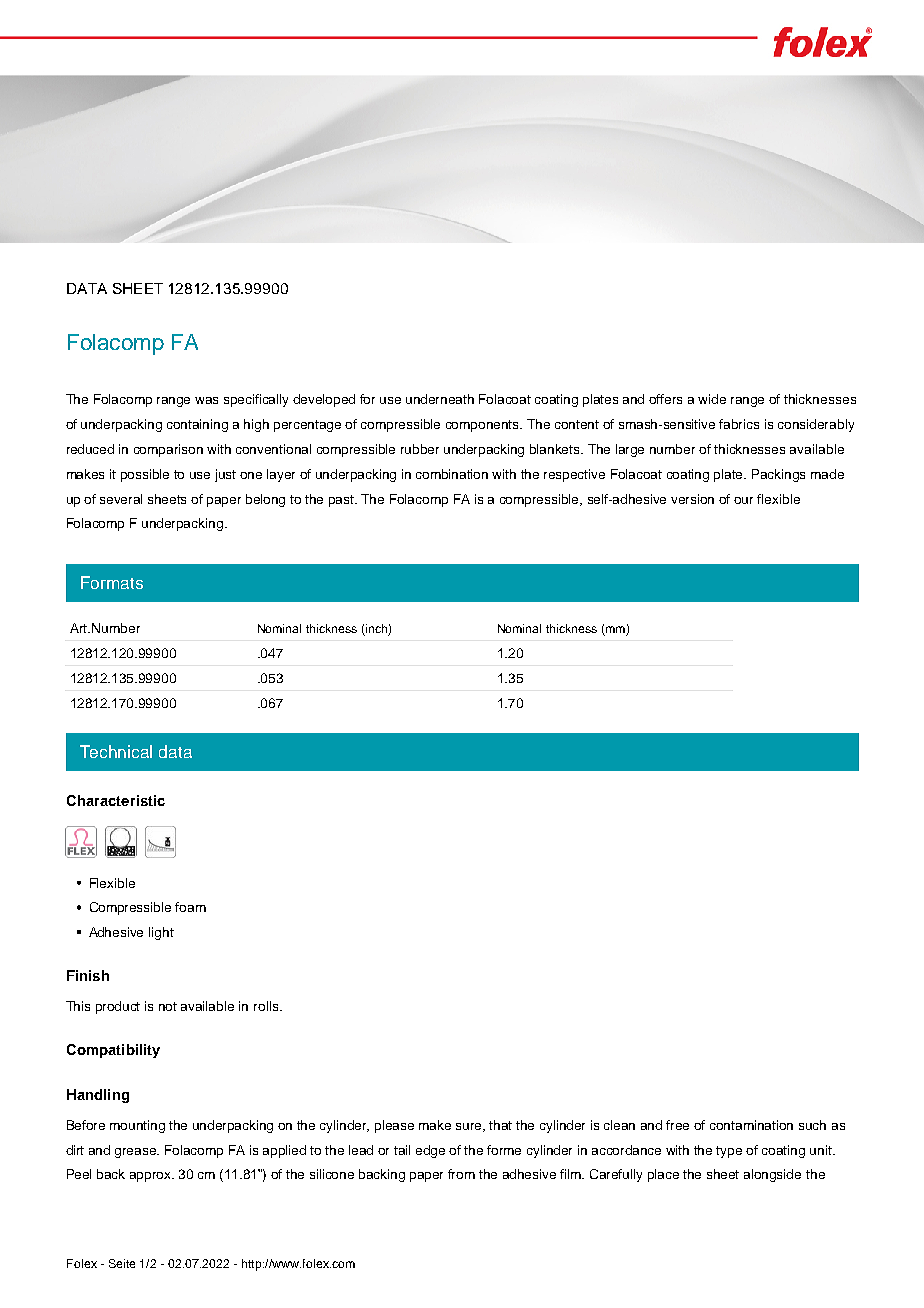  Describe the element at coordinates (484, 426) in the screenshot. I see `components` at that location.
